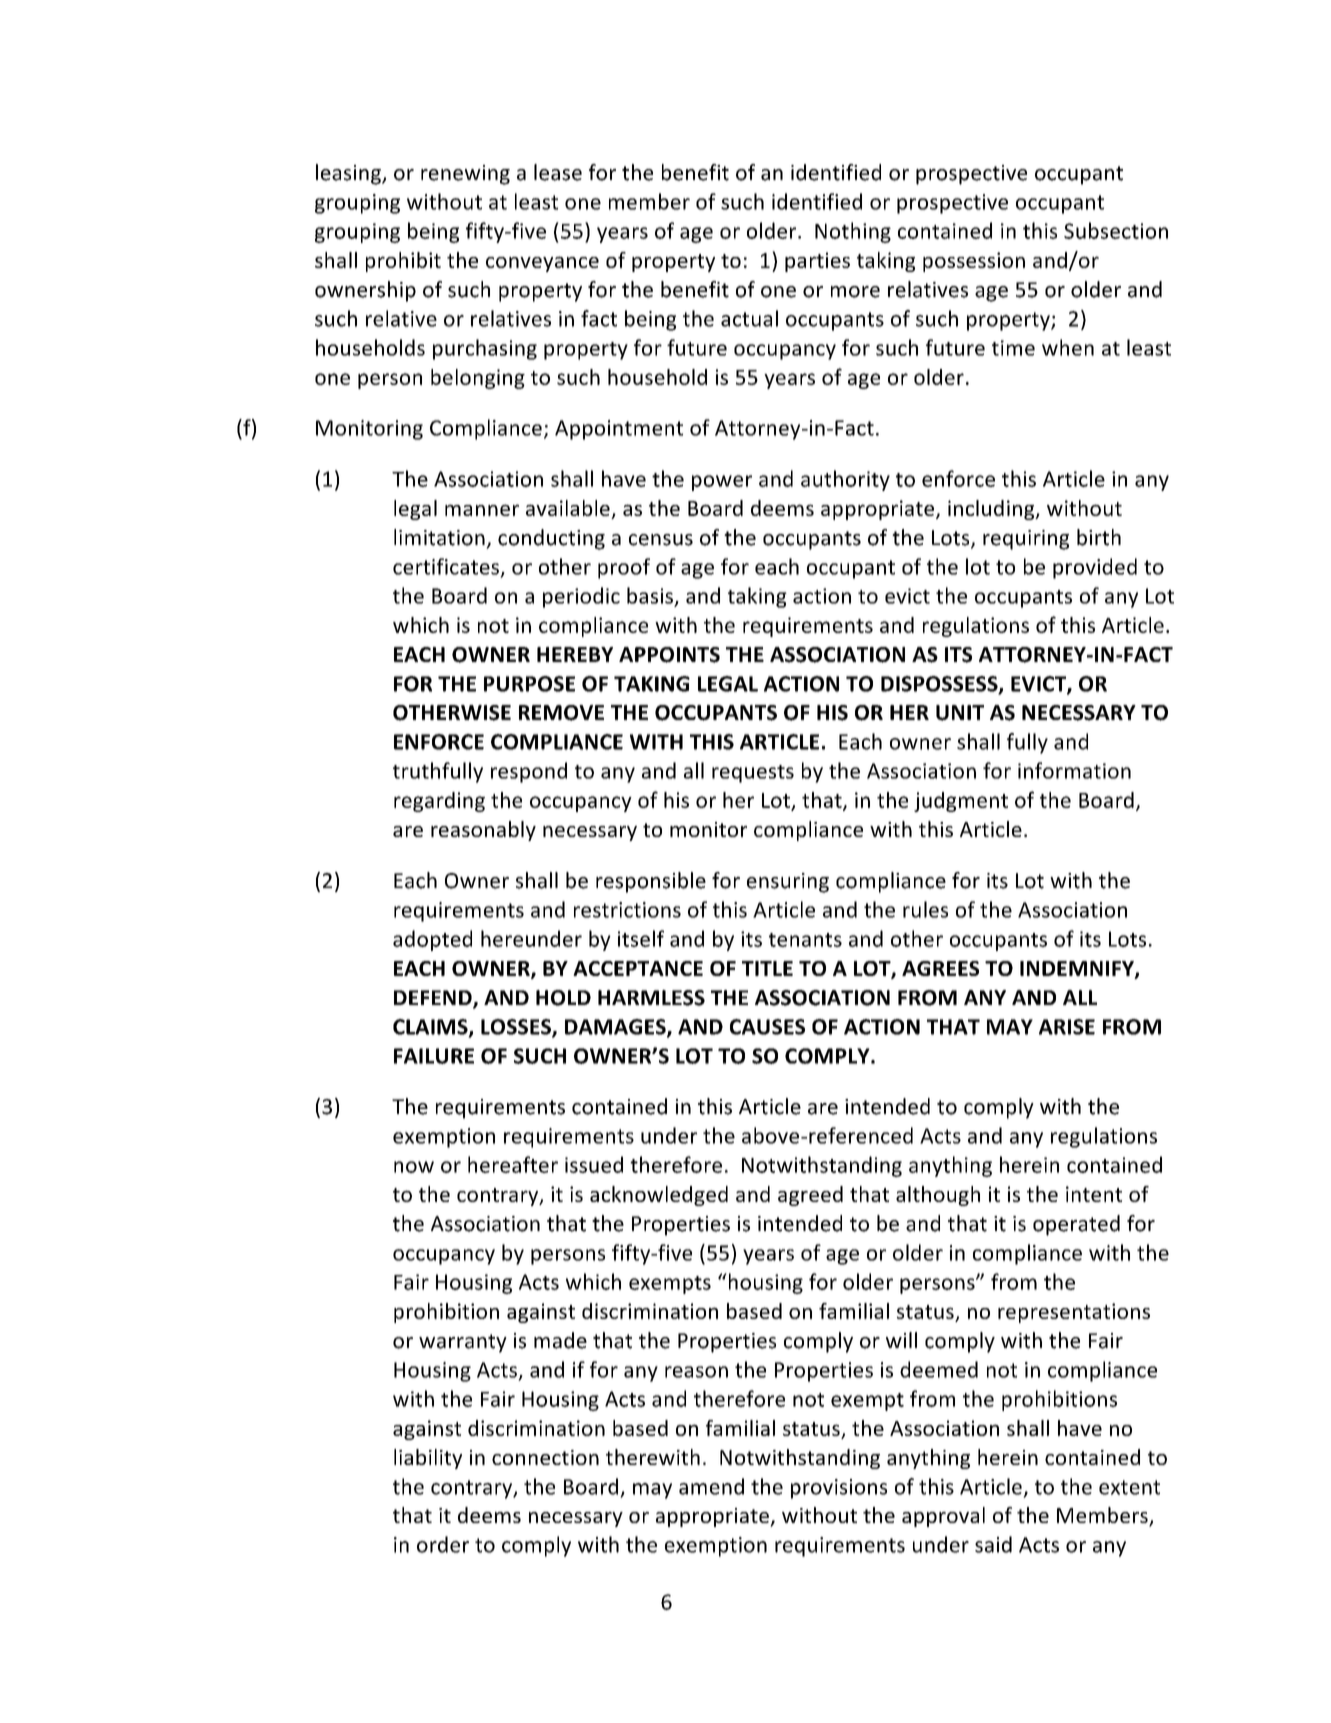 The width and height of the screenshot is (1331, 1723). I want to click on CAUSES, so click(767, 1027).
